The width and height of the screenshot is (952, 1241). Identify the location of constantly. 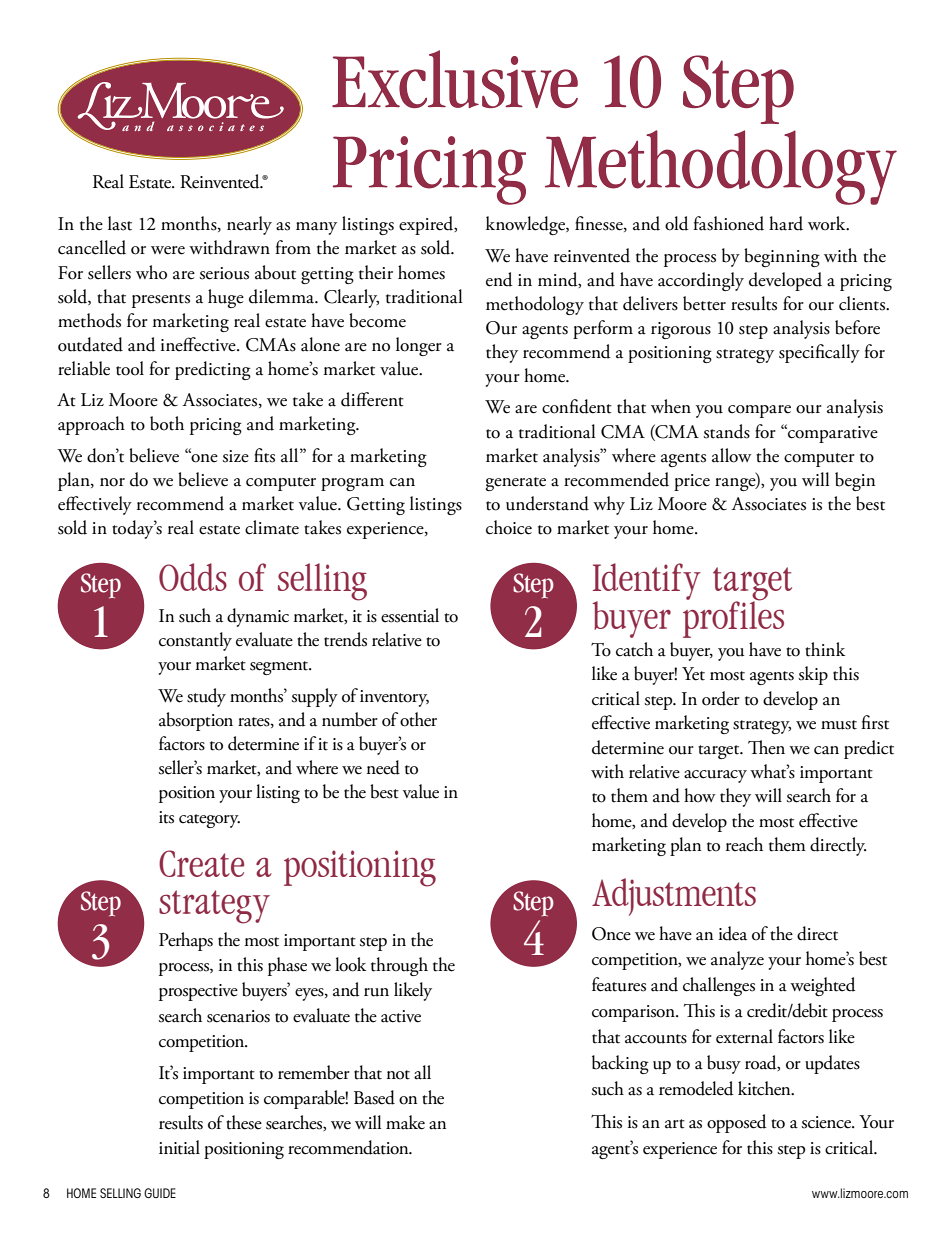
(195, 641).
